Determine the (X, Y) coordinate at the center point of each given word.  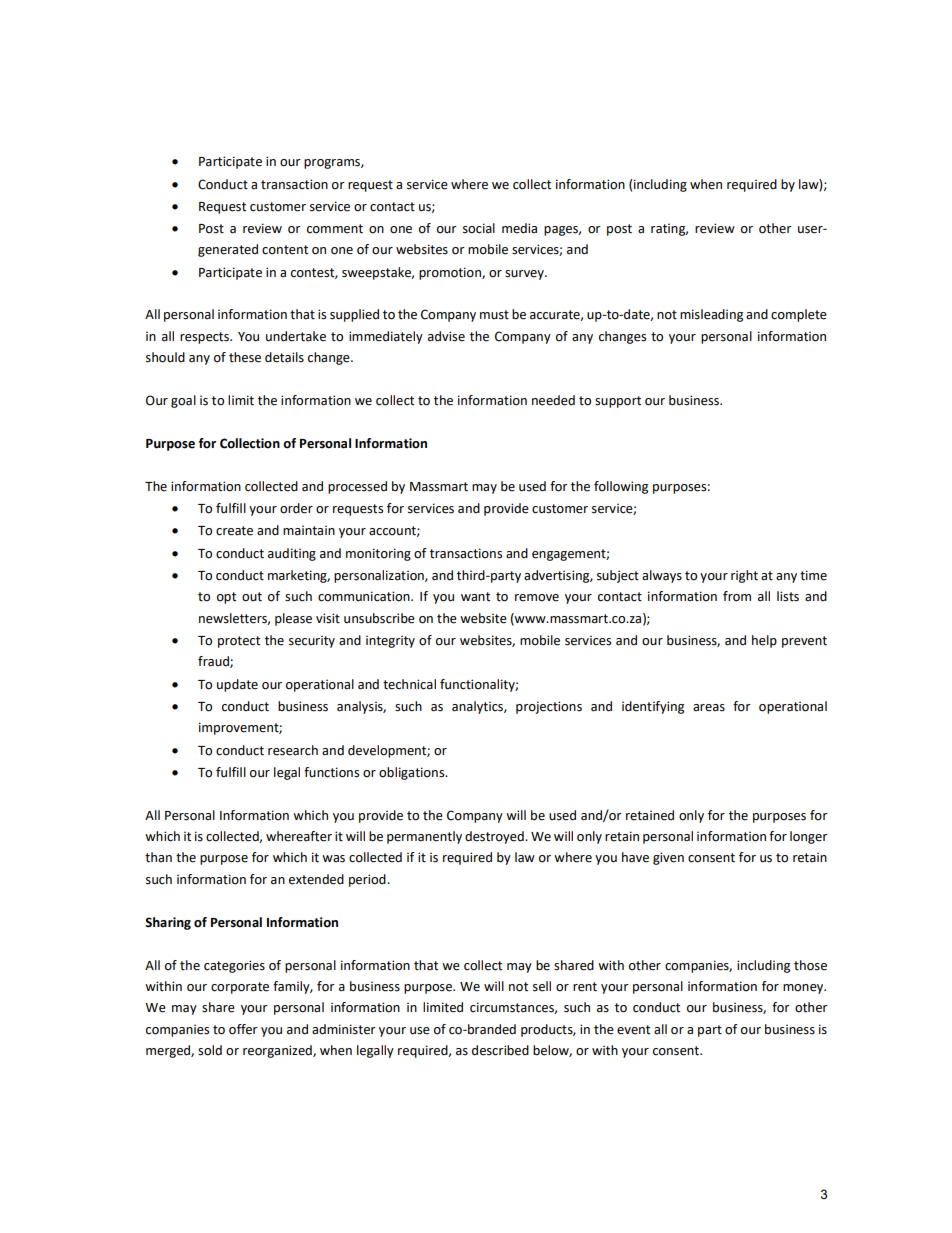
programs (333, 164)
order (296, 508)
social (479, 228)
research (293, 750)
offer (243, 1029)
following (621, 487)
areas (709, 708)
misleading (711, 315)
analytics (478, 707)
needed (553, 400)
